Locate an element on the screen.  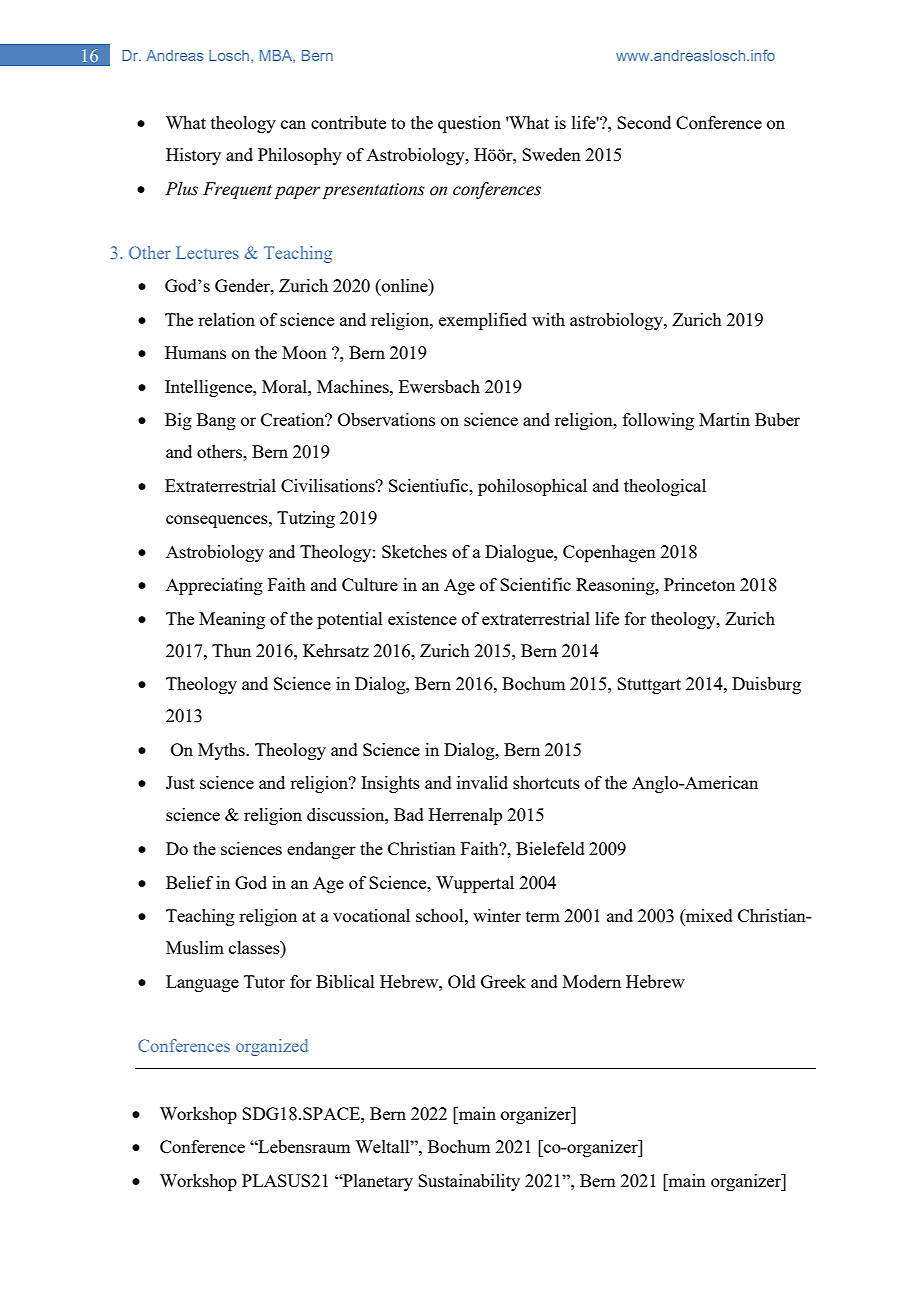
question is located at coordinates (469, 124).
